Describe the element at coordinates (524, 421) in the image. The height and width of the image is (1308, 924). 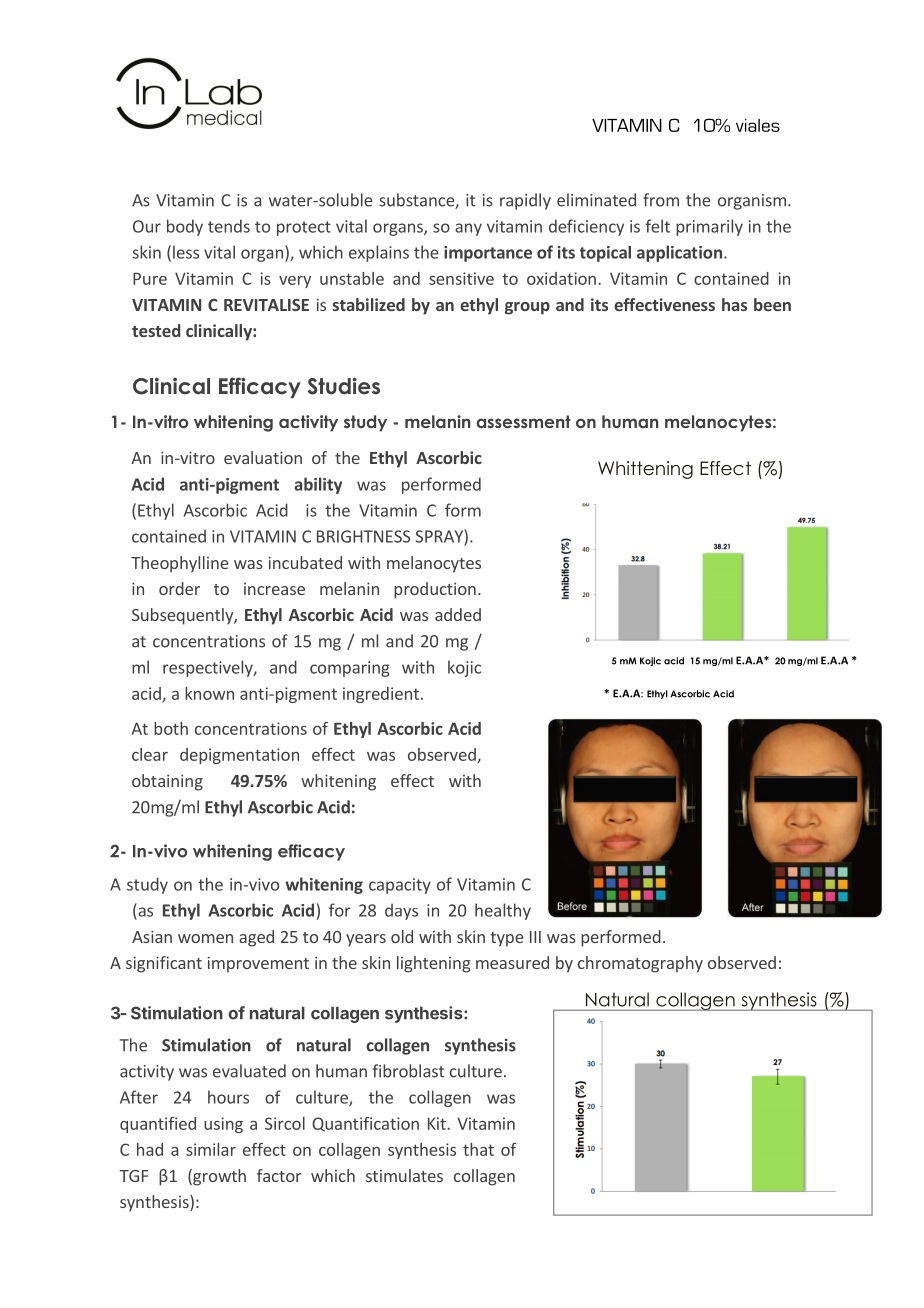
I see `assessment` at that location.
